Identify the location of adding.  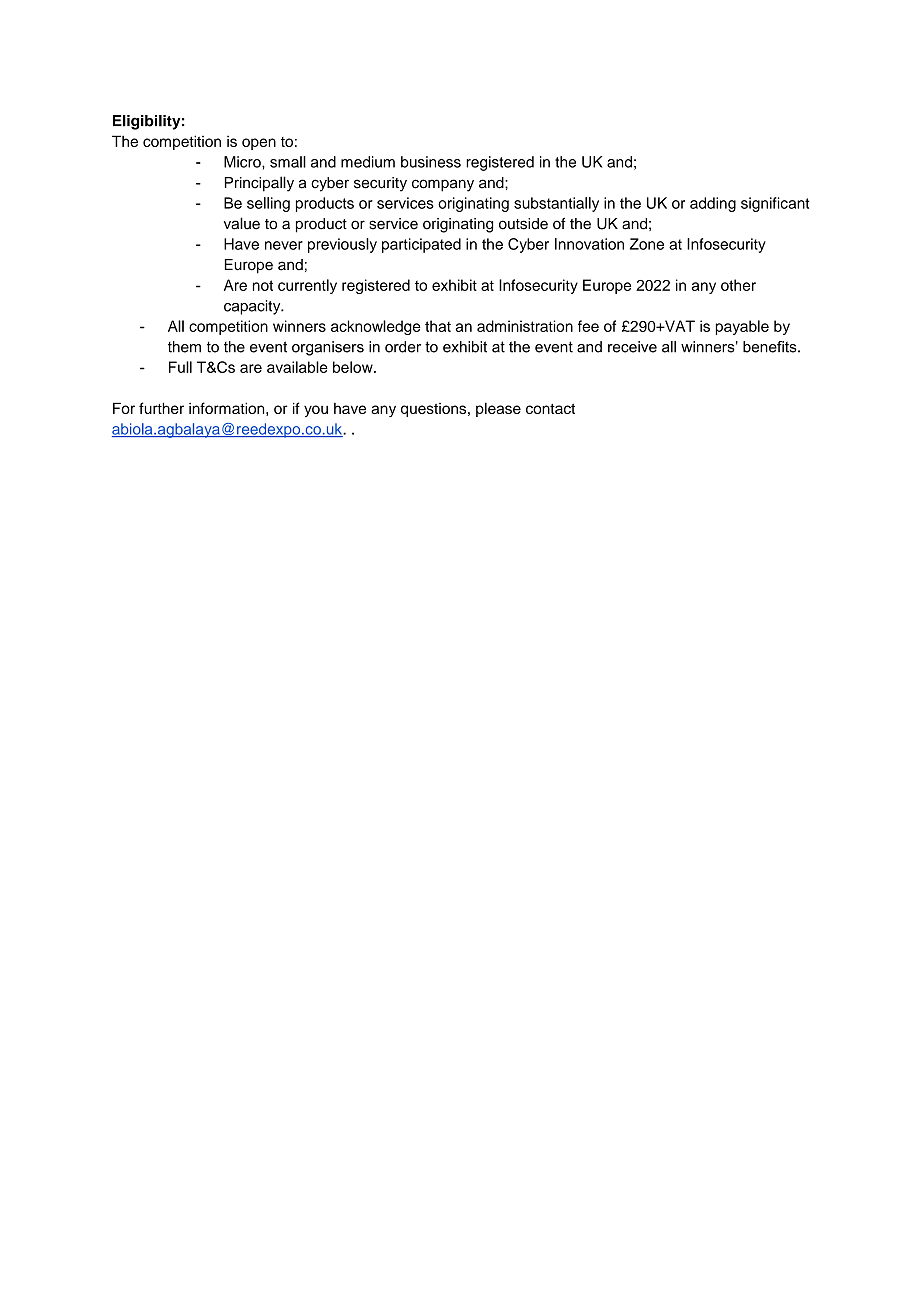
(713, 204).
